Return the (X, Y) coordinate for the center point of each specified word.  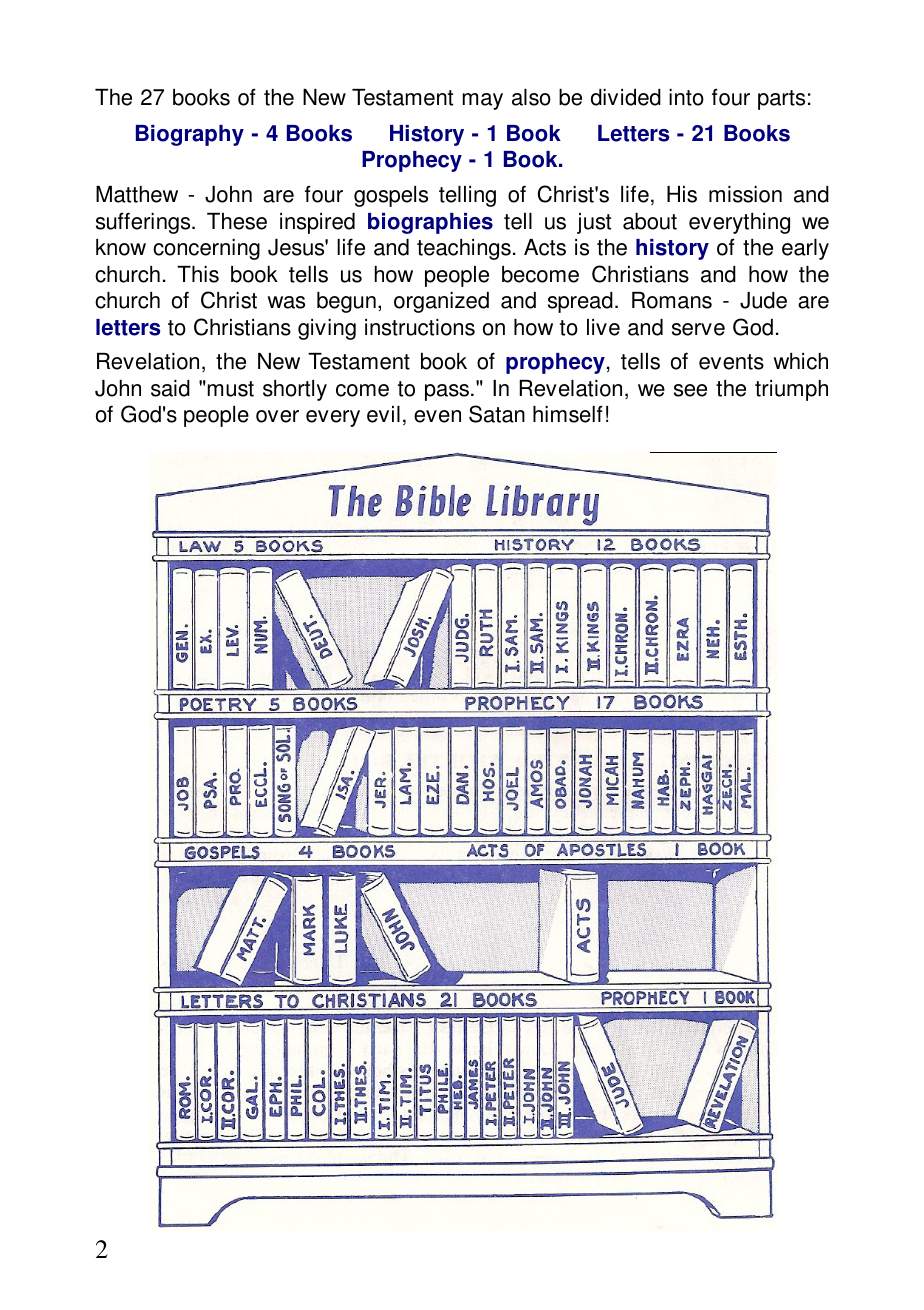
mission (745, 194)
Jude (763, 300)
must (231, 389)
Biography (190, 135)
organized (441, 302)
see (690, 390)
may (483, 101)
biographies (430, 223)
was (286, 302)
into (686, 97)
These (237, 221)
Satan (497, 414)
